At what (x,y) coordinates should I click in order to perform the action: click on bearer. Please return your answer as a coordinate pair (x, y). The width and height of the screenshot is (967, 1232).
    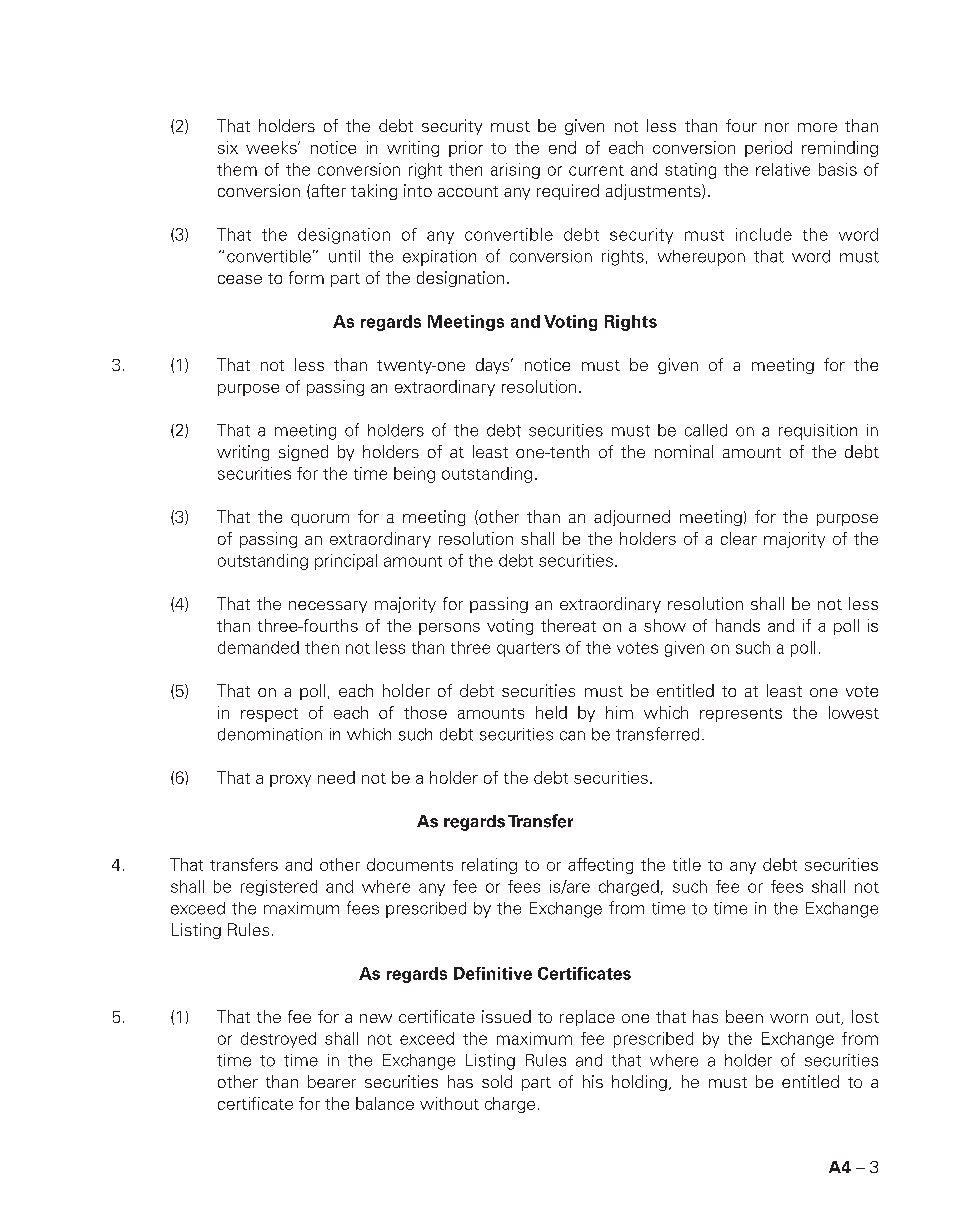
    Looking at the image, I should click on (332, 1081).
